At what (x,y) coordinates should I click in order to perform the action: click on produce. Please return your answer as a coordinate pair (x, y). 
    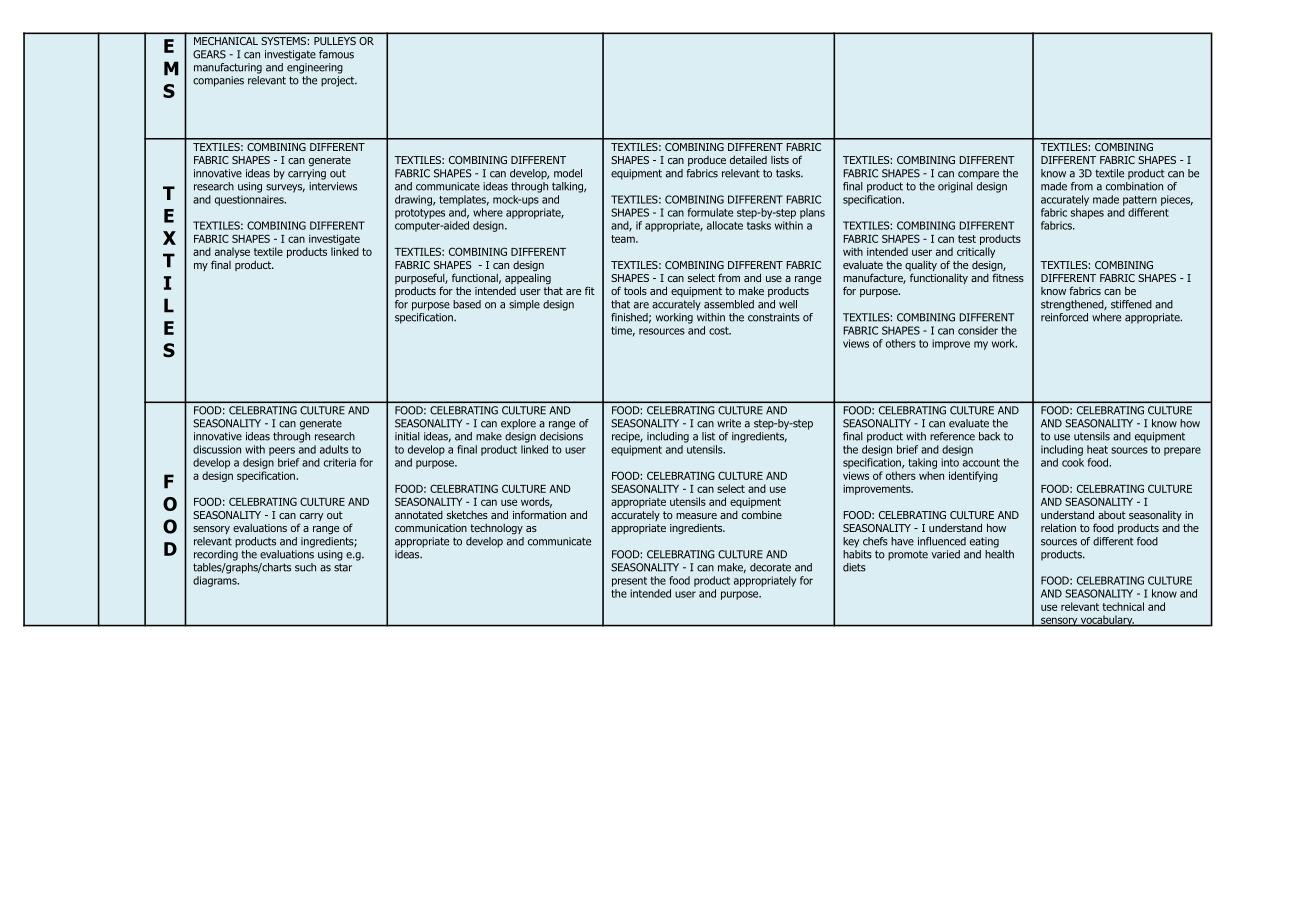
    Looking at the image, I should click on (707, 161).
